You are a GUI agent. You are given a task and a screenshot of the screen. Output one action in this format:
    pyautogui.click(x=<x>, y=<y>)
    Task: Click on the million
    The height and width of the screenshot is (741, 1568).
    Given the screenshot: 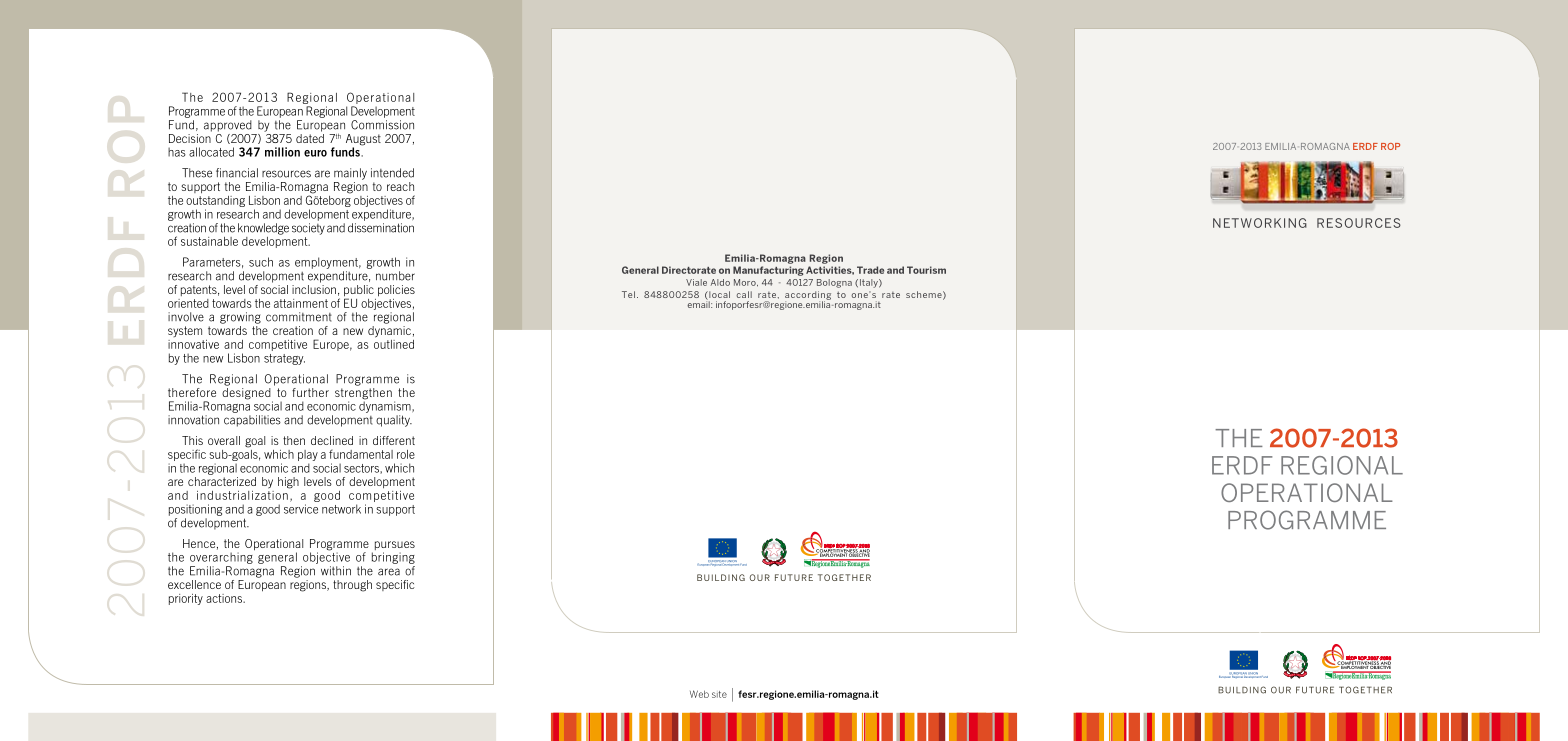 What is the action you would take?
    pyautogui.click(x=282, y=152)
